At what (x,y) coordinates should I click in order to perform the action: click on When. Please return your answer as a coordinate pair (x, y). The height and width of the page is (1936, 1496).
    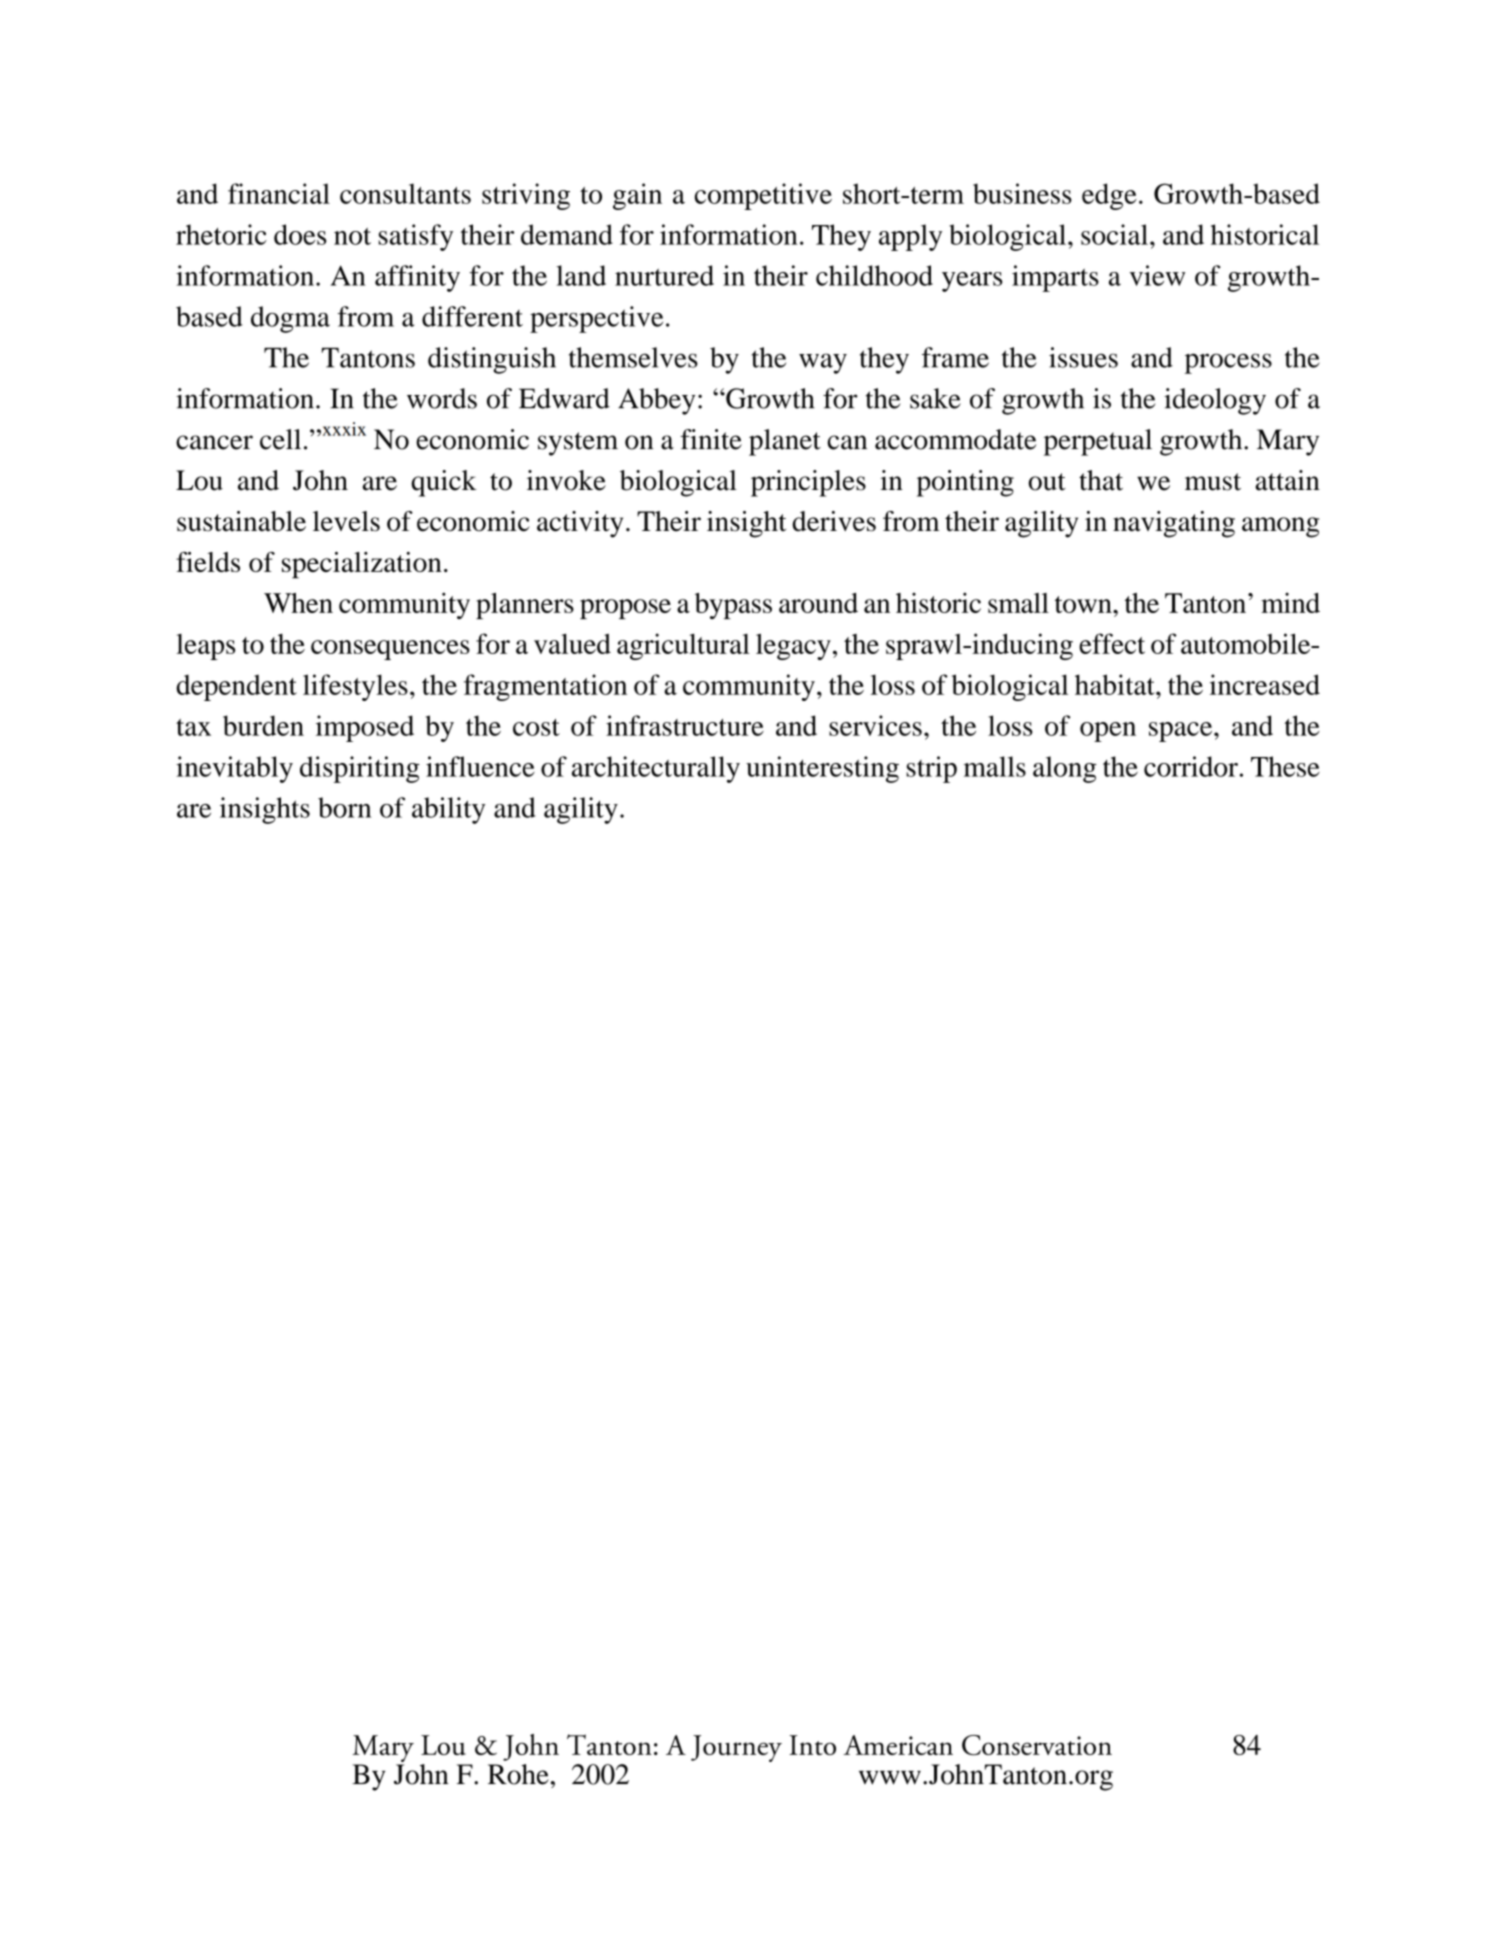
    Looking at the image, I should click on (298, 603).
